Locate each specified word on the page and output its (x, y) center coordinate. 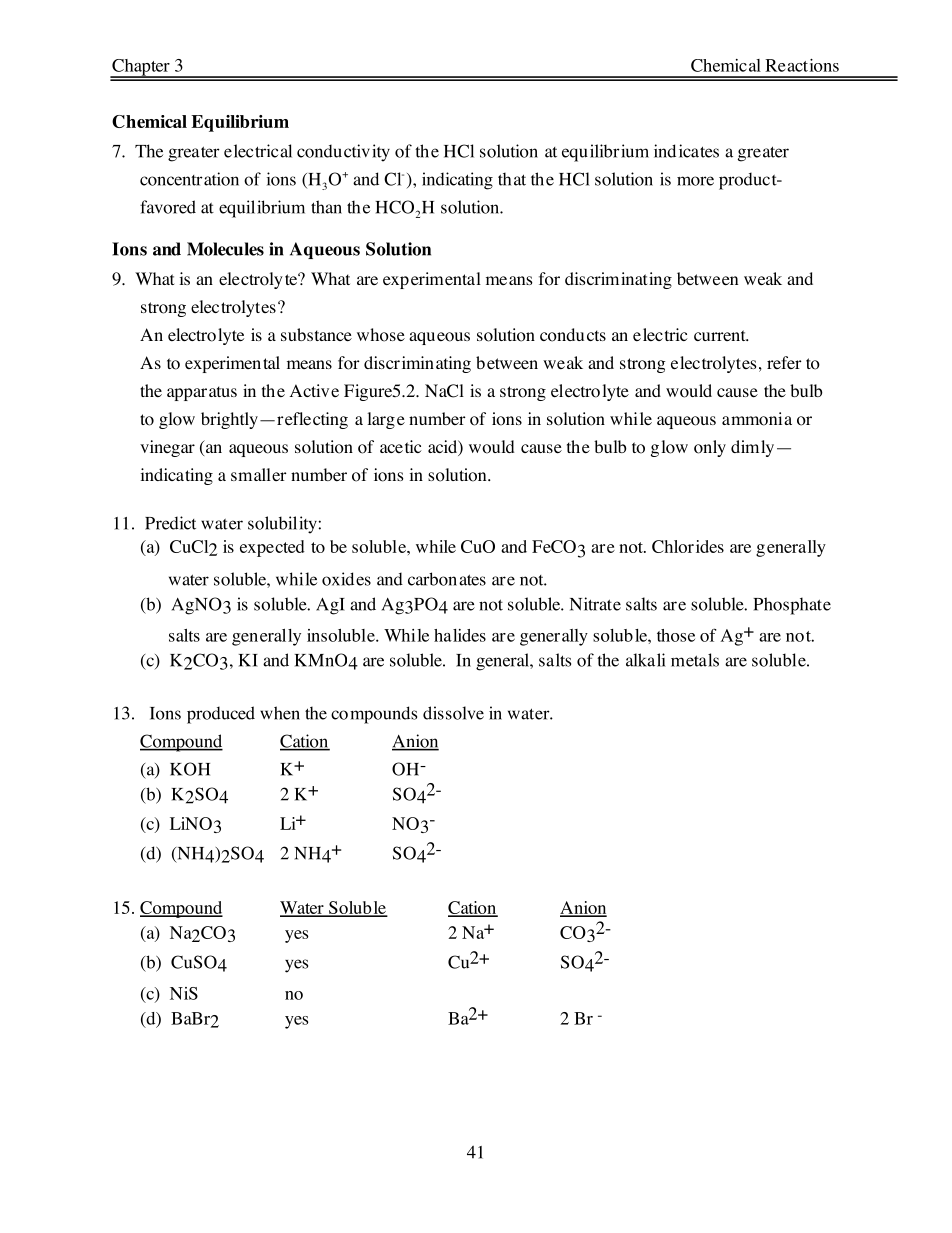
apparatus (202, 393)
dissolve (453, 713)
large (386, 420)
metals (695, 660)
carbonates (447, 579)
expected (272, 548)
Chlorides (688, 546)
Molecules (225, 249)
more (695, 181)
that (512, 179)
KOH (190, 769)
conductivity (343, 153)
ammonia (757, 419)
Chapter (141, 68)
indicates (686, 151)
